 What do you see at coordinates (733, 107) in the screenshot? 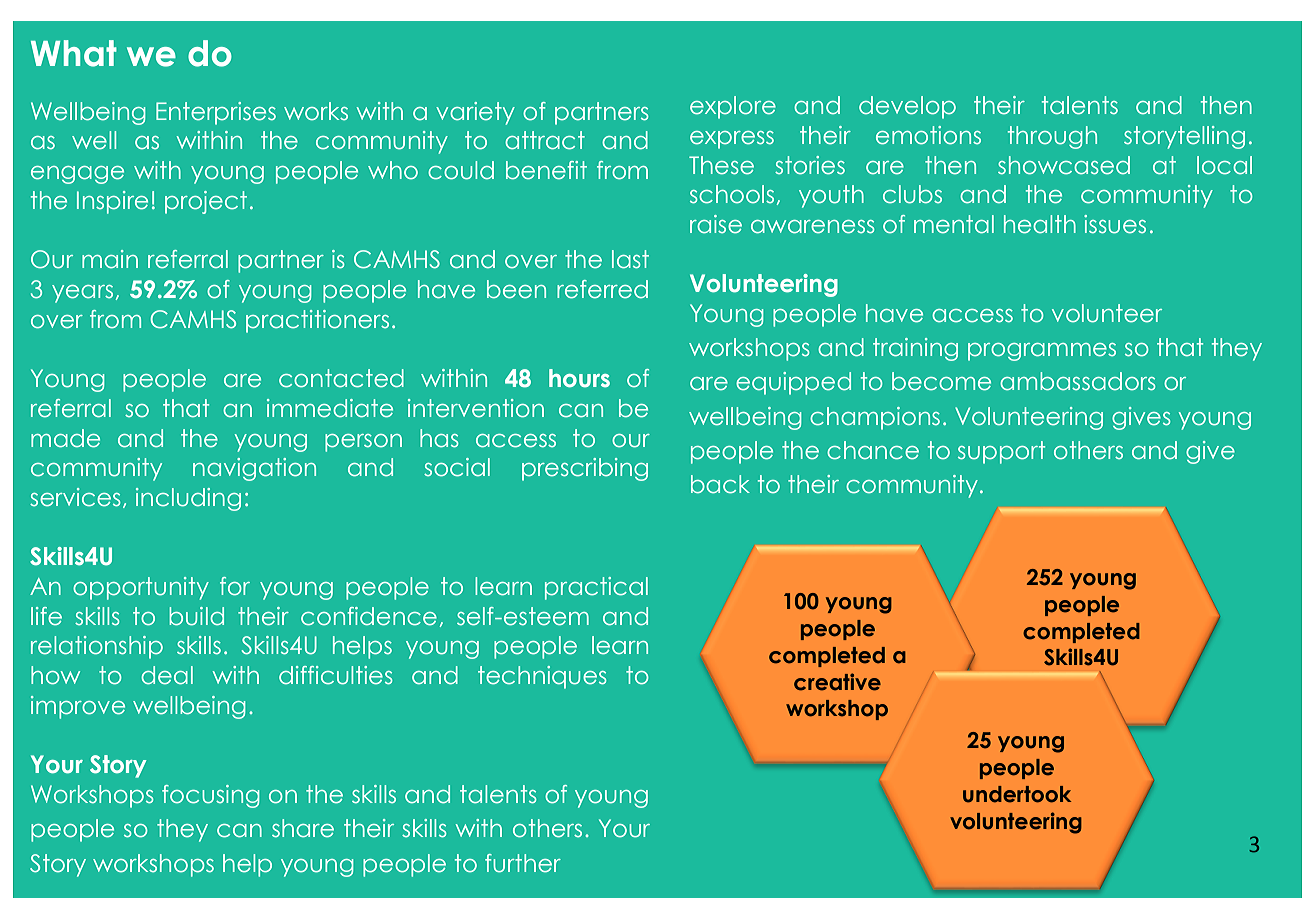
I see `explore` at bounding box center [733, 107].
